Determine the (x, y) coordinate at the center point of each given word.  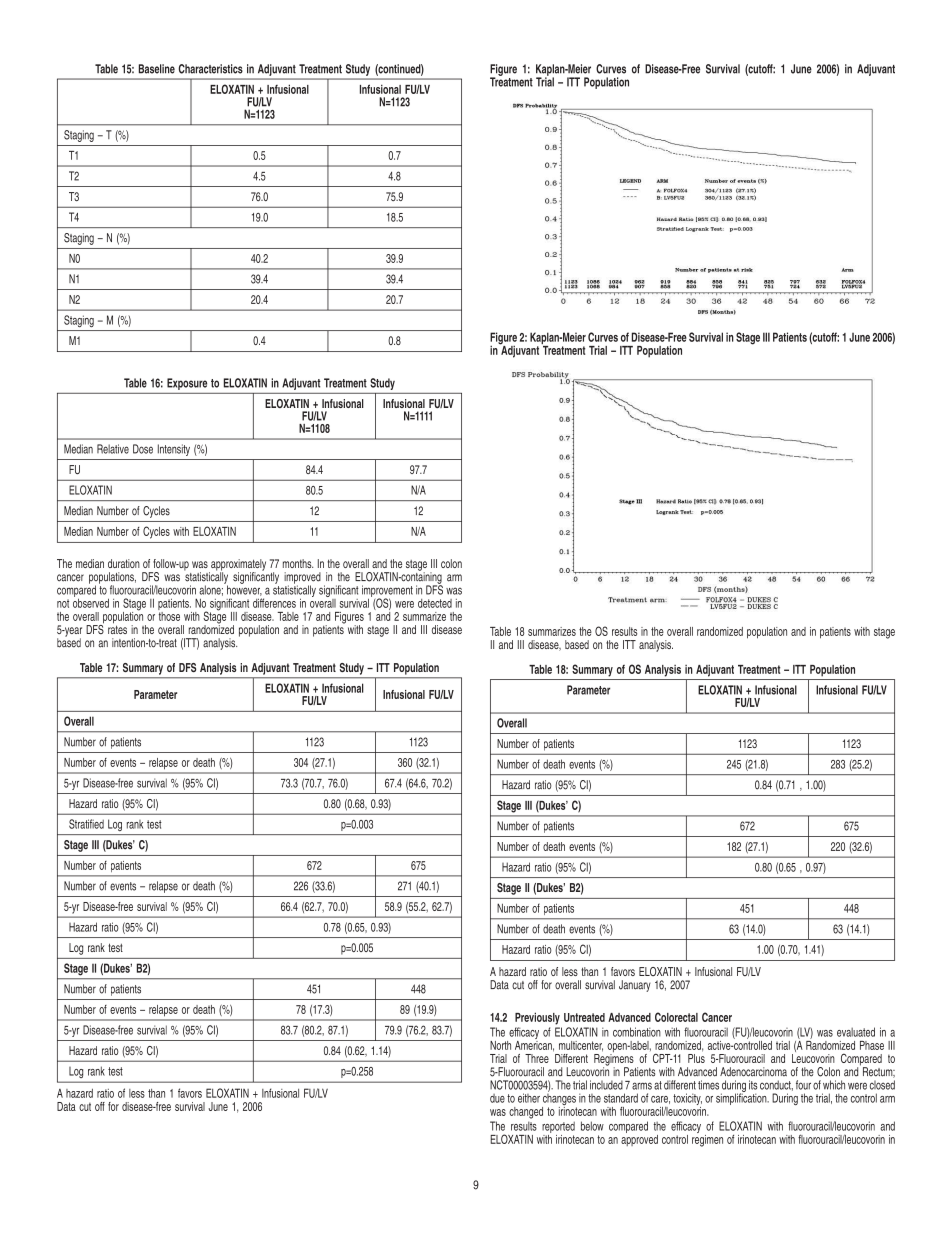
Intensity (174, 450)
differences (274, 603)
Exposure (187, 384)
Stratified (86, 824)
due (497, 1098)
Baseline (157, 69)
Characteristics (211, 69)
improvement (387, 592)
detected (435, 603)
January (635, 986)
